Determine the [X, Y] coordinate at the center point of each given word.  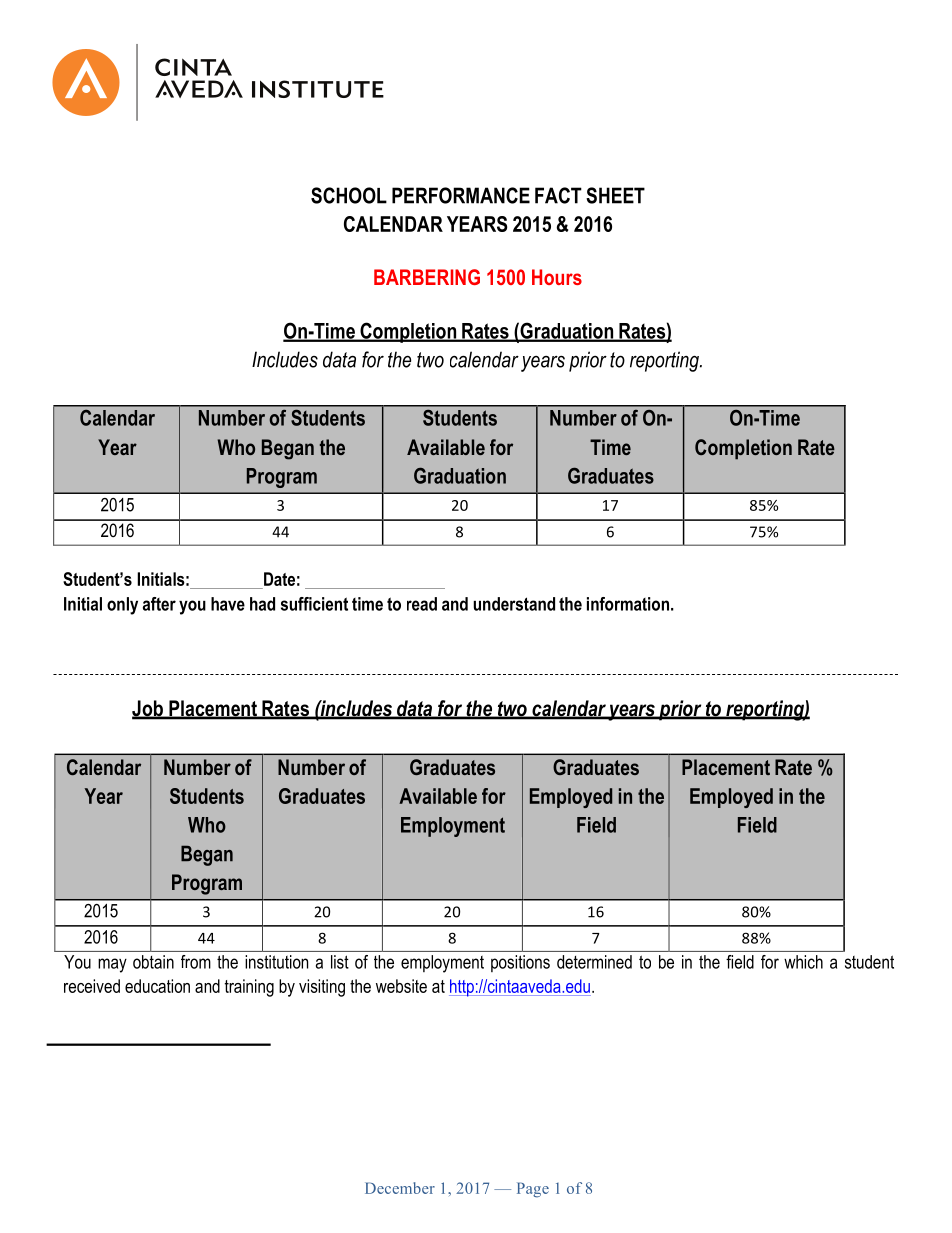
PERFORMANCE [461, 195]
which [803, 962]
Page [533, 1190]
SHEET [615, 195]
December [400, 1188]
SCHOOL [349, 195]
